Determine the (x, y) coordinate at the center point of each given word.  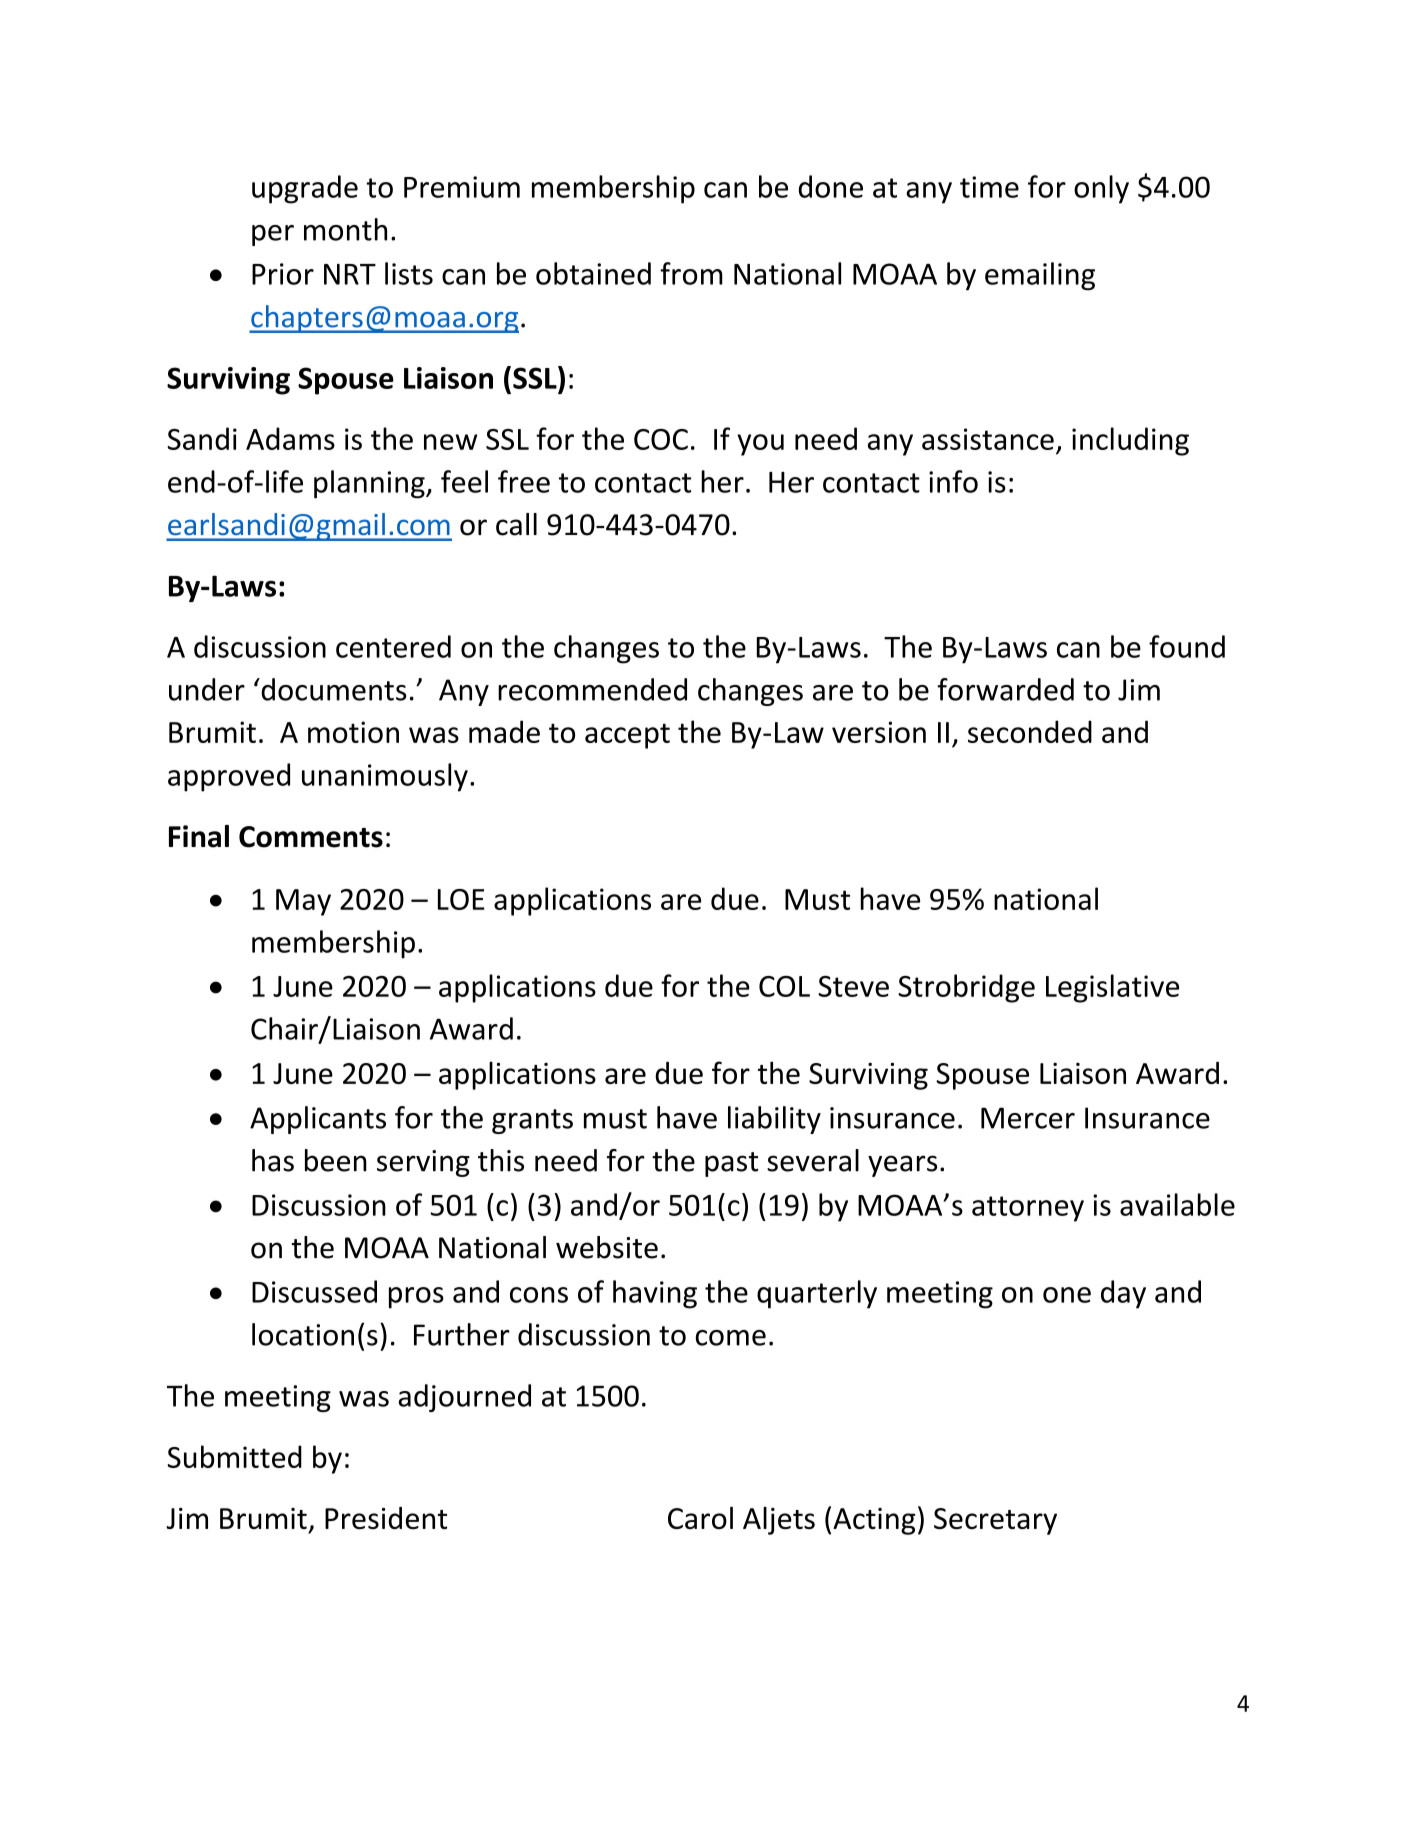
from (691, 273)
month (345, 229)
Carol (700, 1517)
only (1101, 189)
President (386, 1518)
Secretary (995, 1521)
